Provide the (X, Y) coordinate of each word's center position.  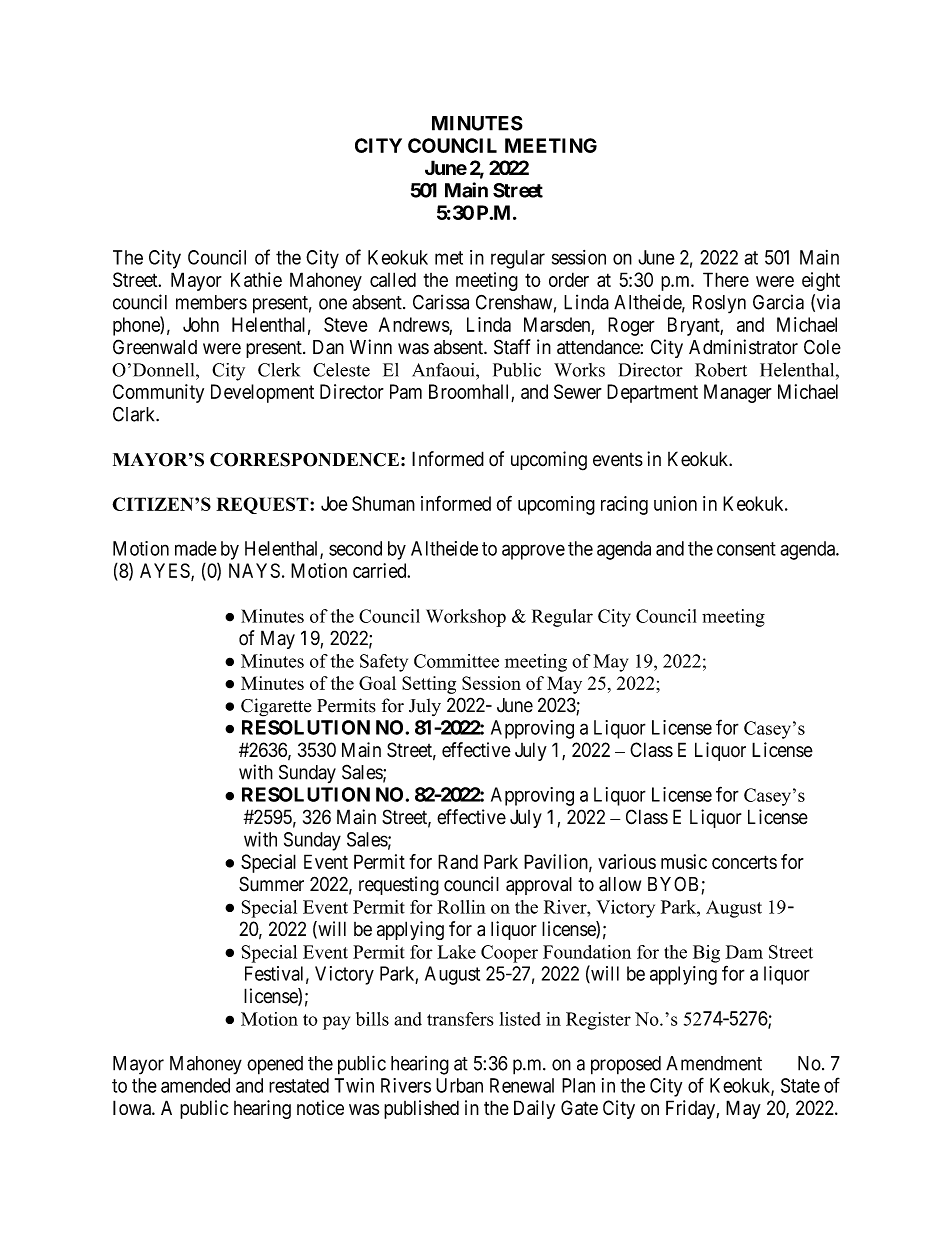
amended (195, 1085)
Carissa (441, 302)
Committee (456, 661)
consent (746, 549)
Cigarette (276, 707)
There (726, 279)
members (211, 302)
